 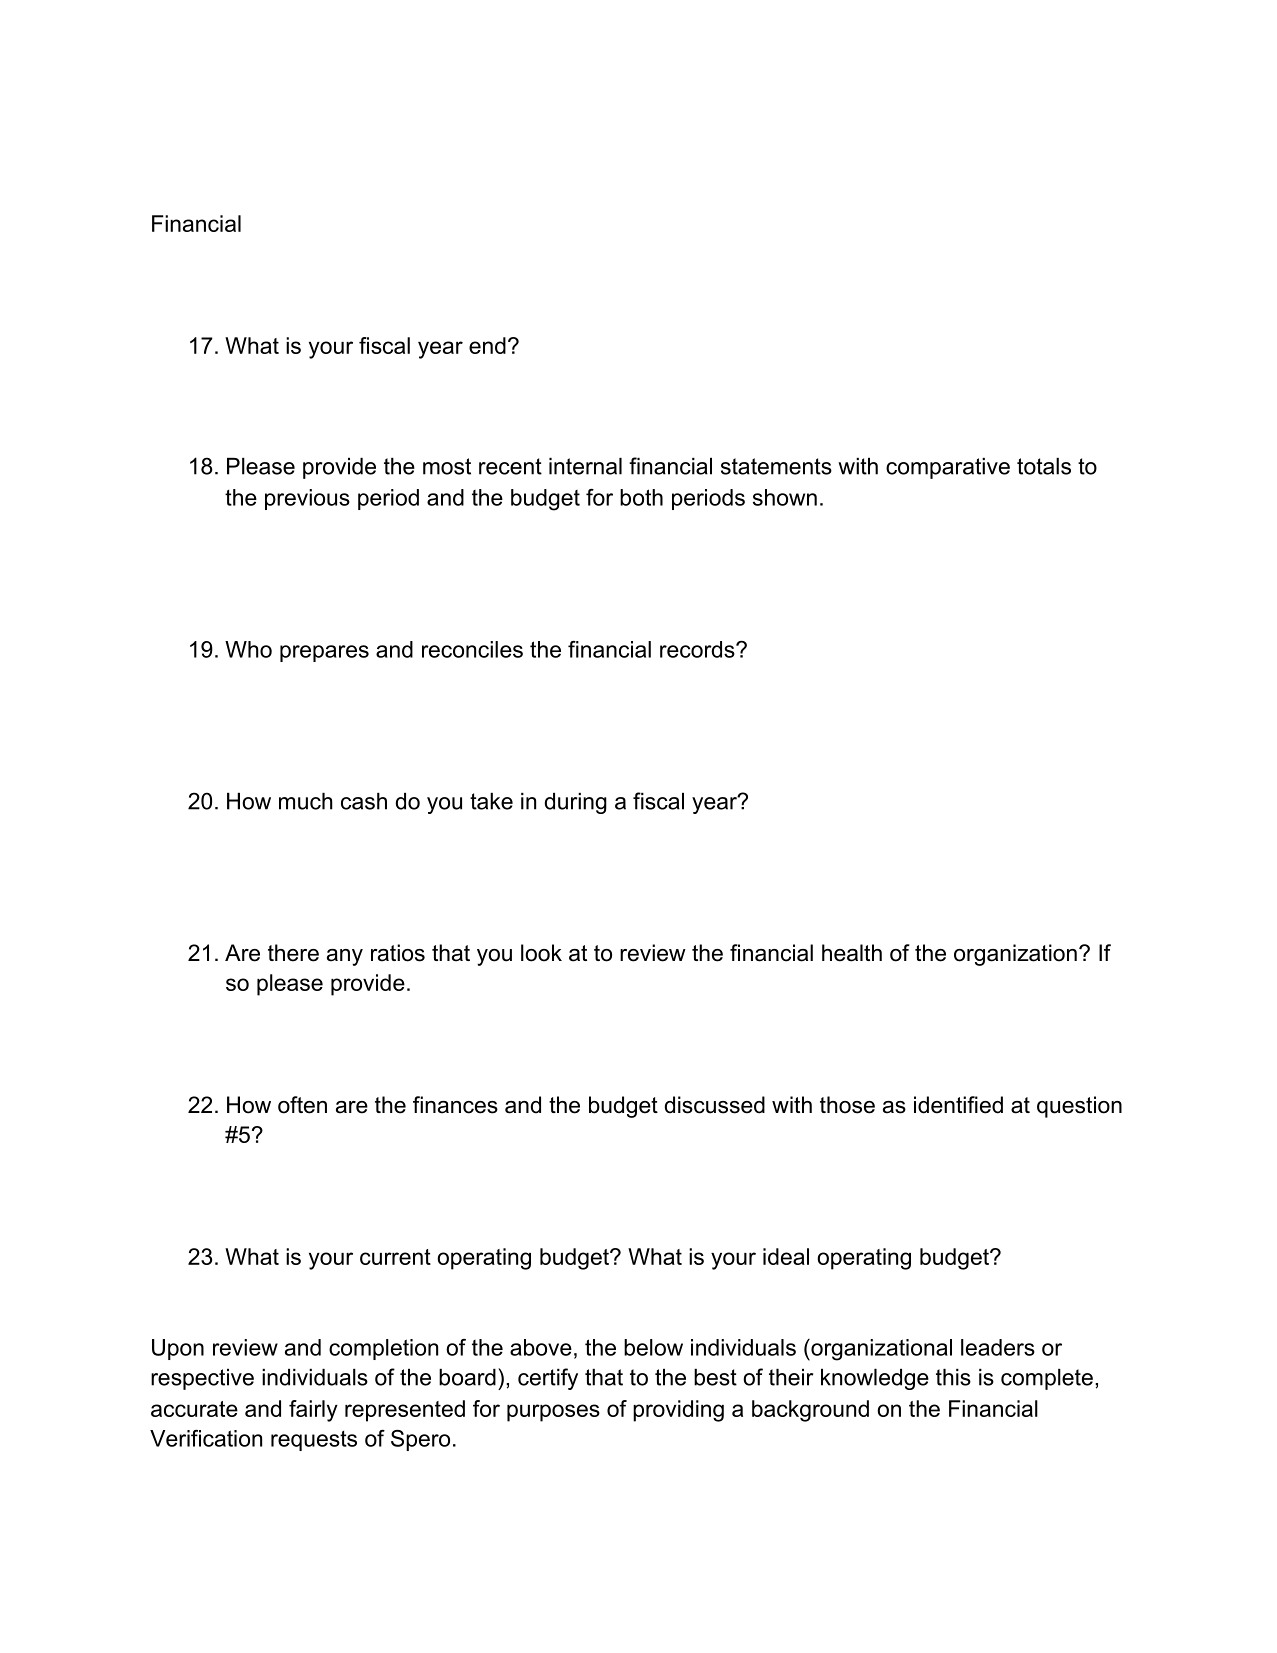 I want to click on discussed, so click(x=715, y=1105).
